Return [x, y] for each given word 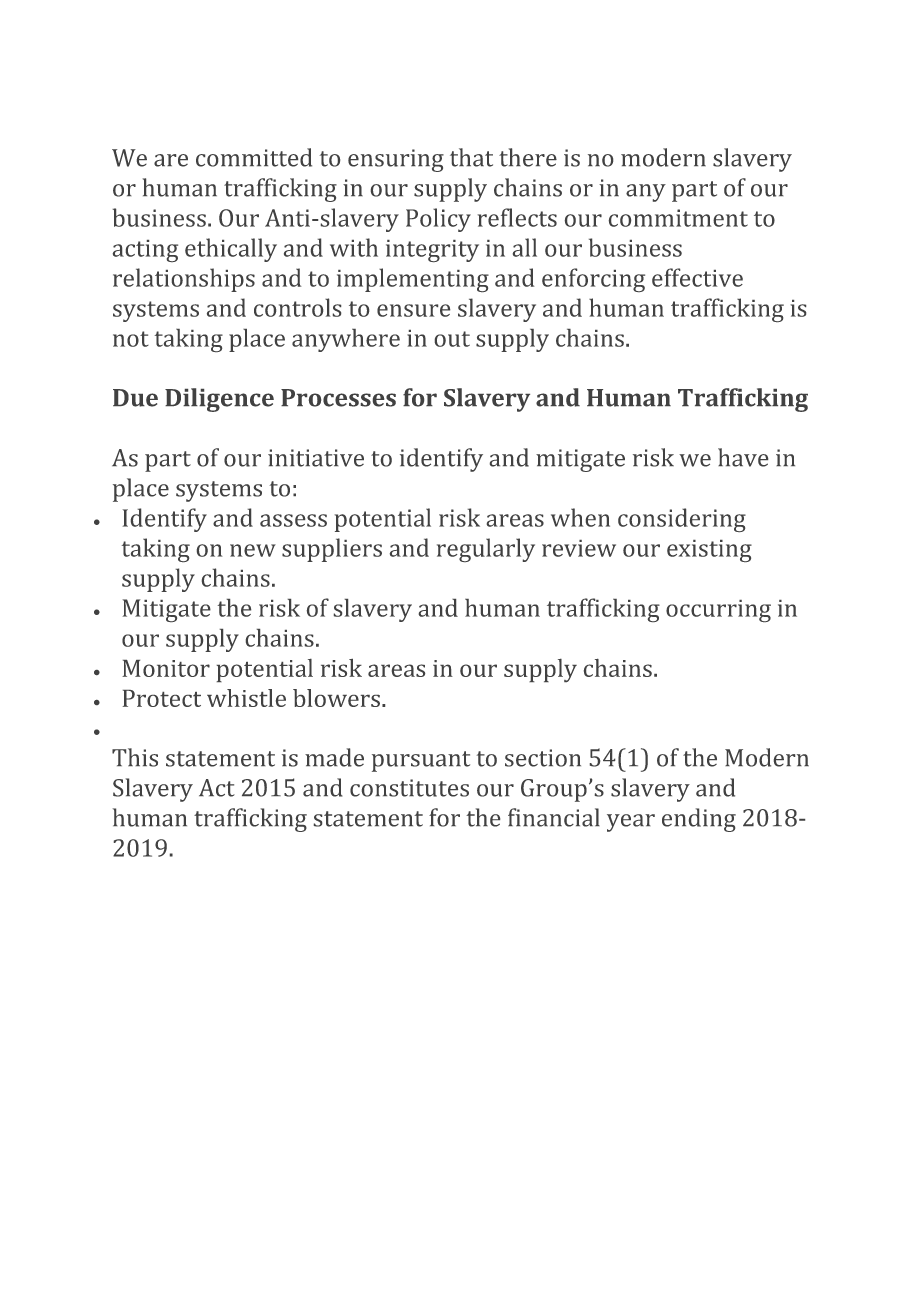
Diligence [219, 400]
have [743, 457]
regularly [486, 550]
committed [254, 157]
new [253, 550]
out [452, 339]
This [135, 757]
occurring [718, 611]
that [471, 157]
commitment [678, 218]
